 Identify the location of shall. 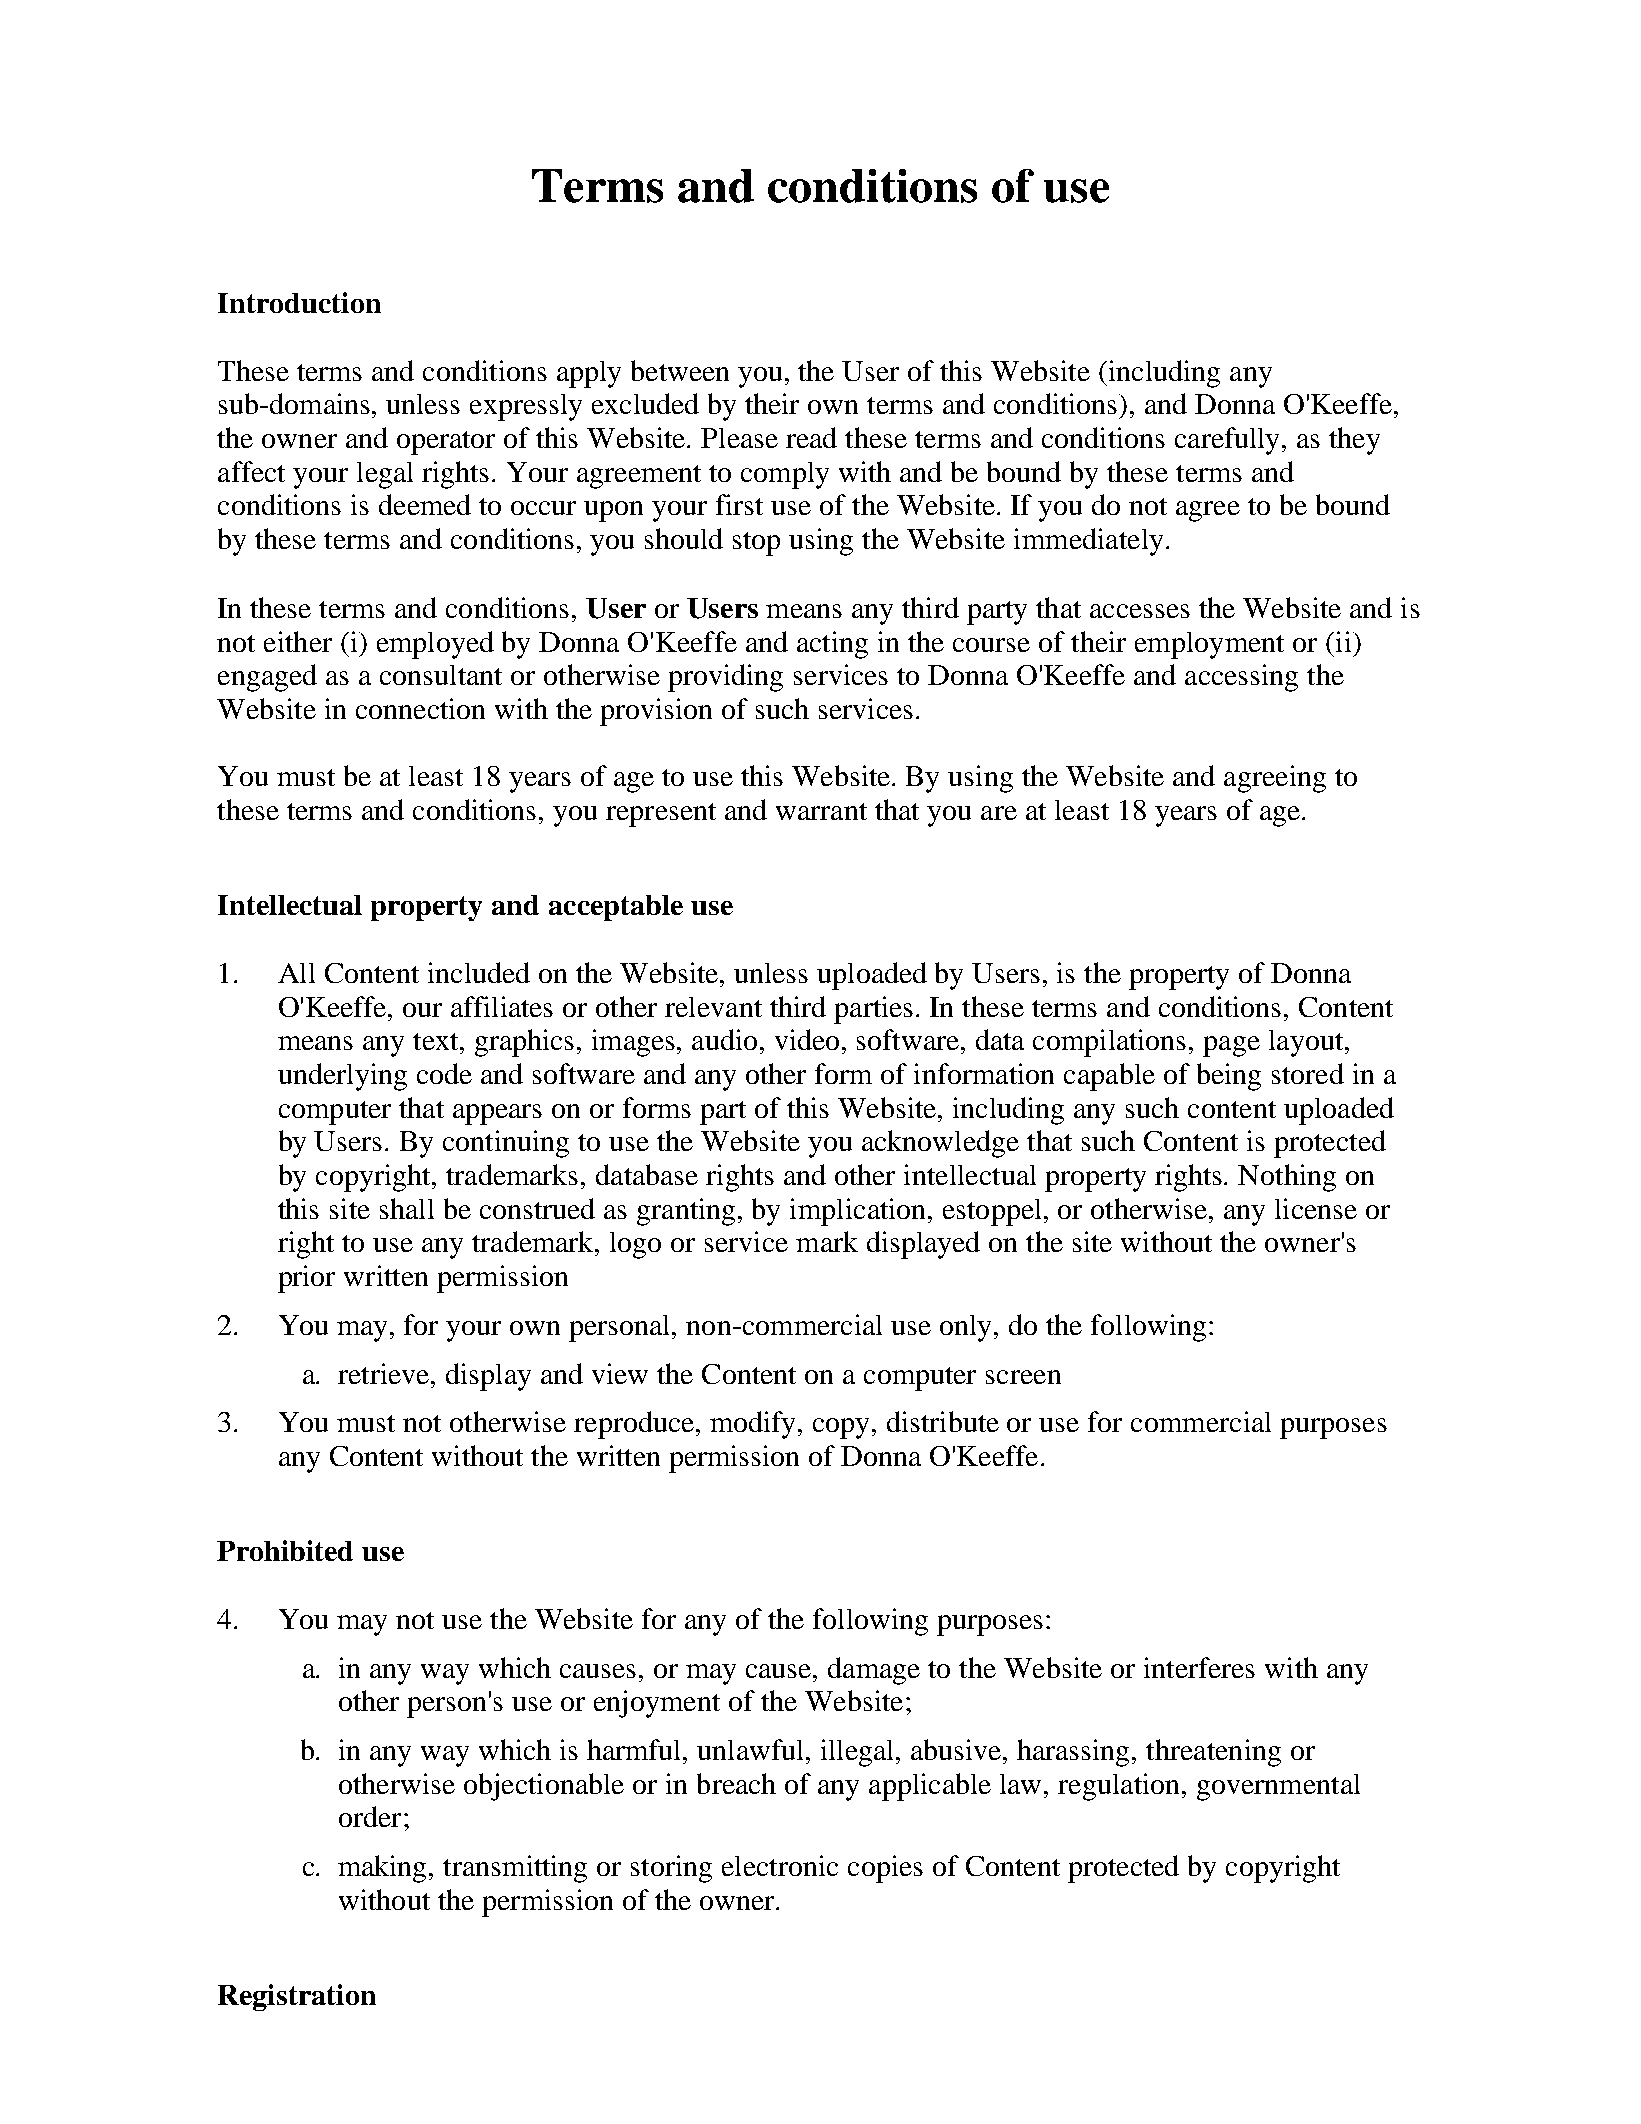
(407, 1208).
